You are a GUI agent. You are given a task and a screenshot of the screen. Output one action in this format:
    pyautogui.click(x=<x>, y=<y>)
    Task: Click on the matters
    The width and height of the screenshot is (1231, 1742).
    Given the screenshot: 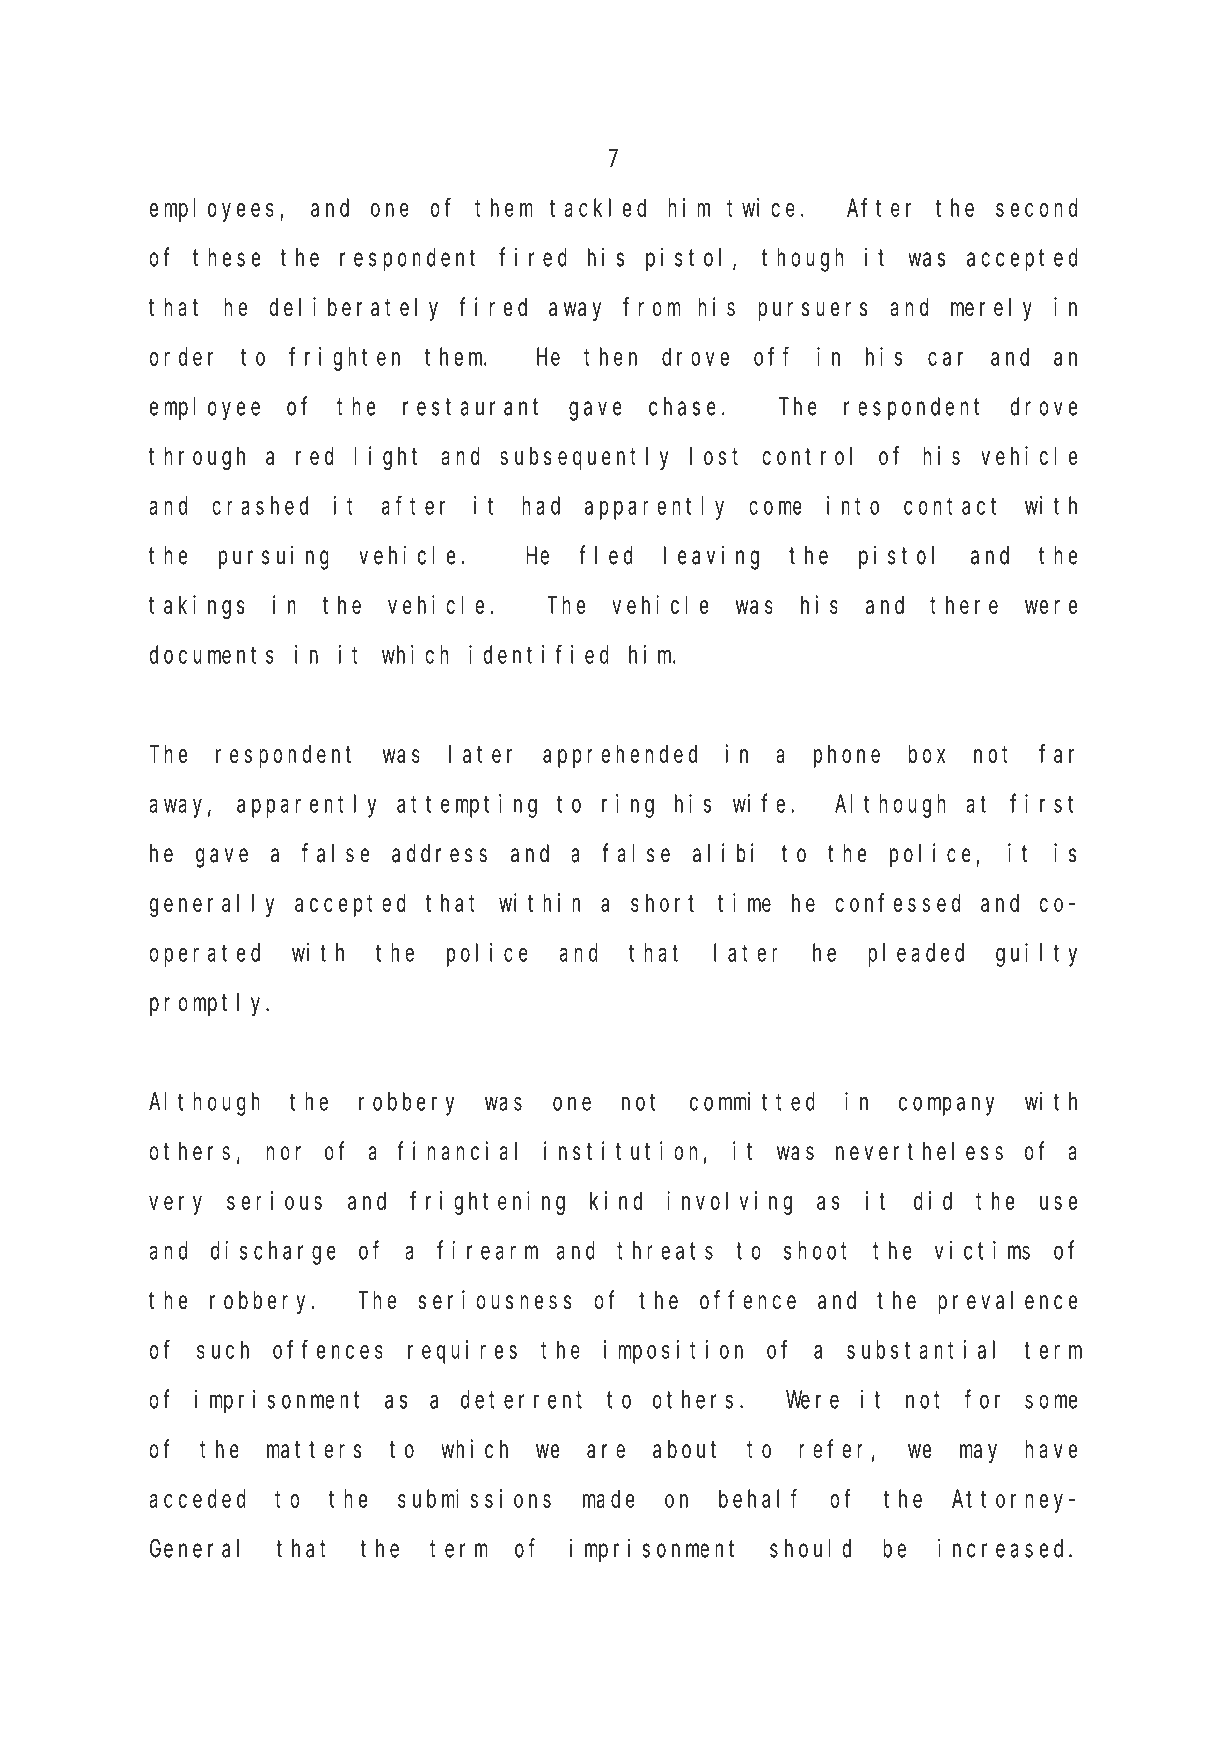 What is the action you would take?
    pyautogui.click(x=314, y=1450)
